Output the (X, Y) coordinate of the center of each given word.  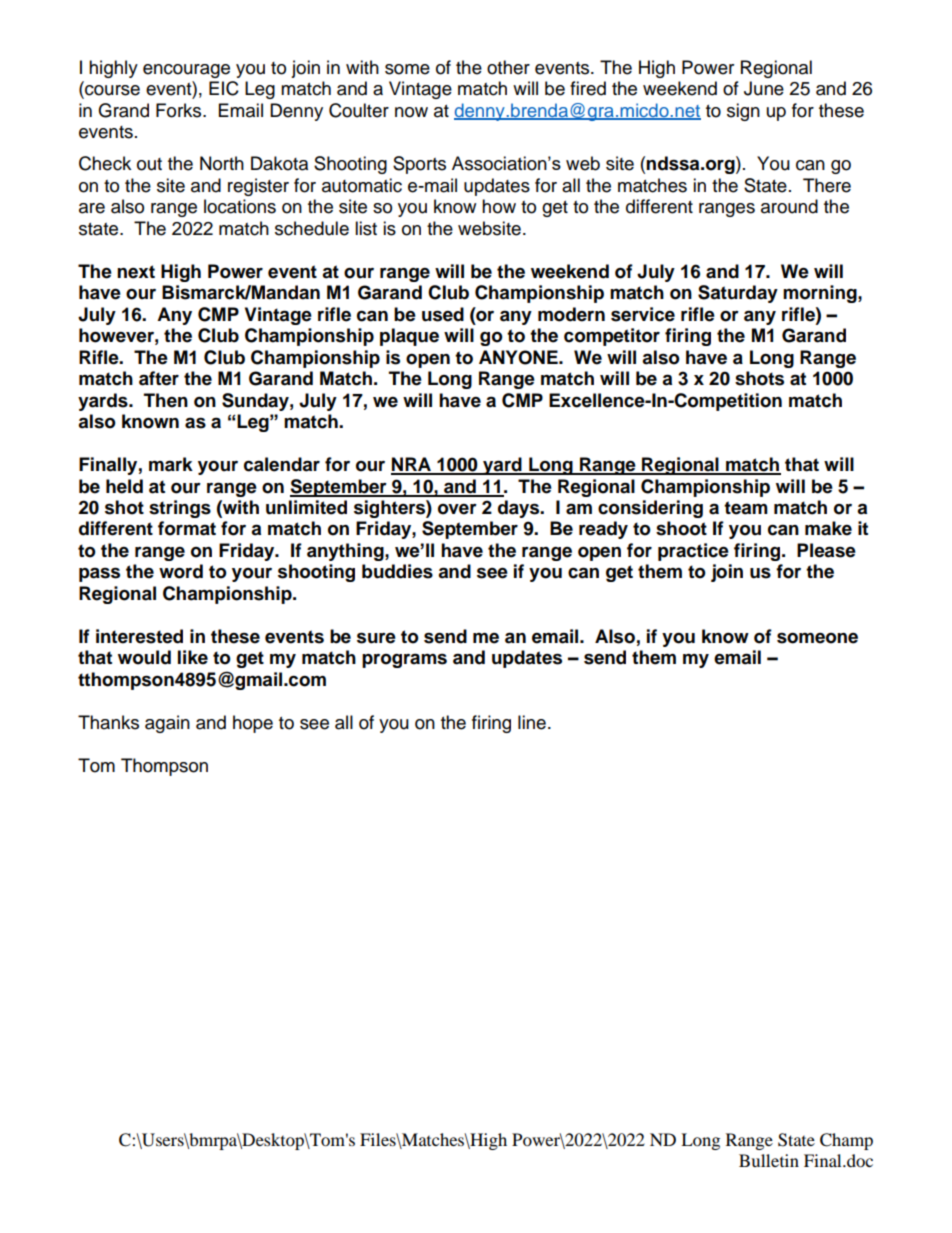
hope (253, 724)
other (508, 67)
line (532, 722)
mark (171, 464)
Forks (180, 110)
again (167, 724)
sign (743, 112)
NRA (412, 465)
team (746, 508)
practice (693, 552)
